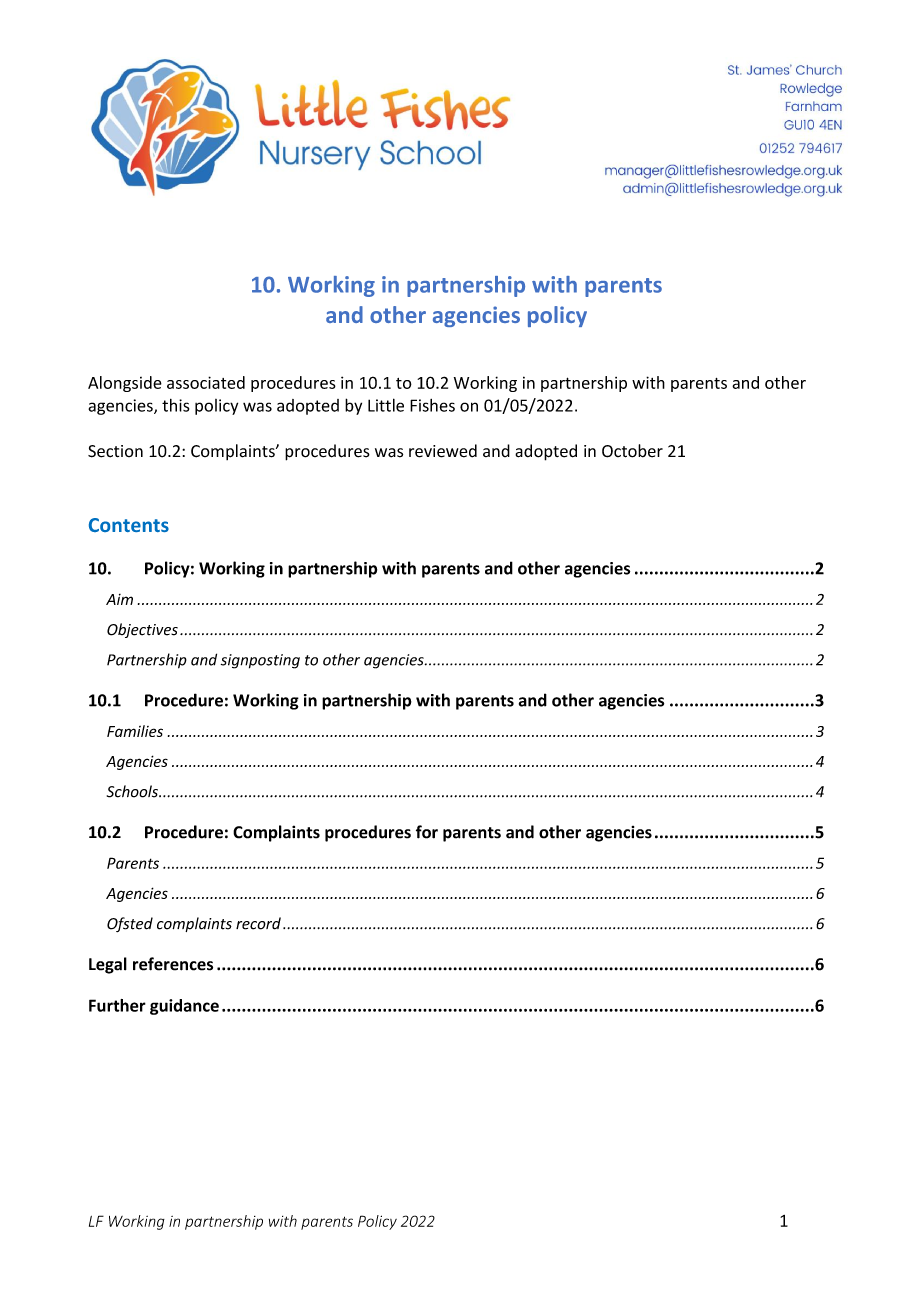 The image size is (924, 1308). What do you see at coordinates (119, 599) in the document?
I see `Aim` at bounding box center [119, 599].
